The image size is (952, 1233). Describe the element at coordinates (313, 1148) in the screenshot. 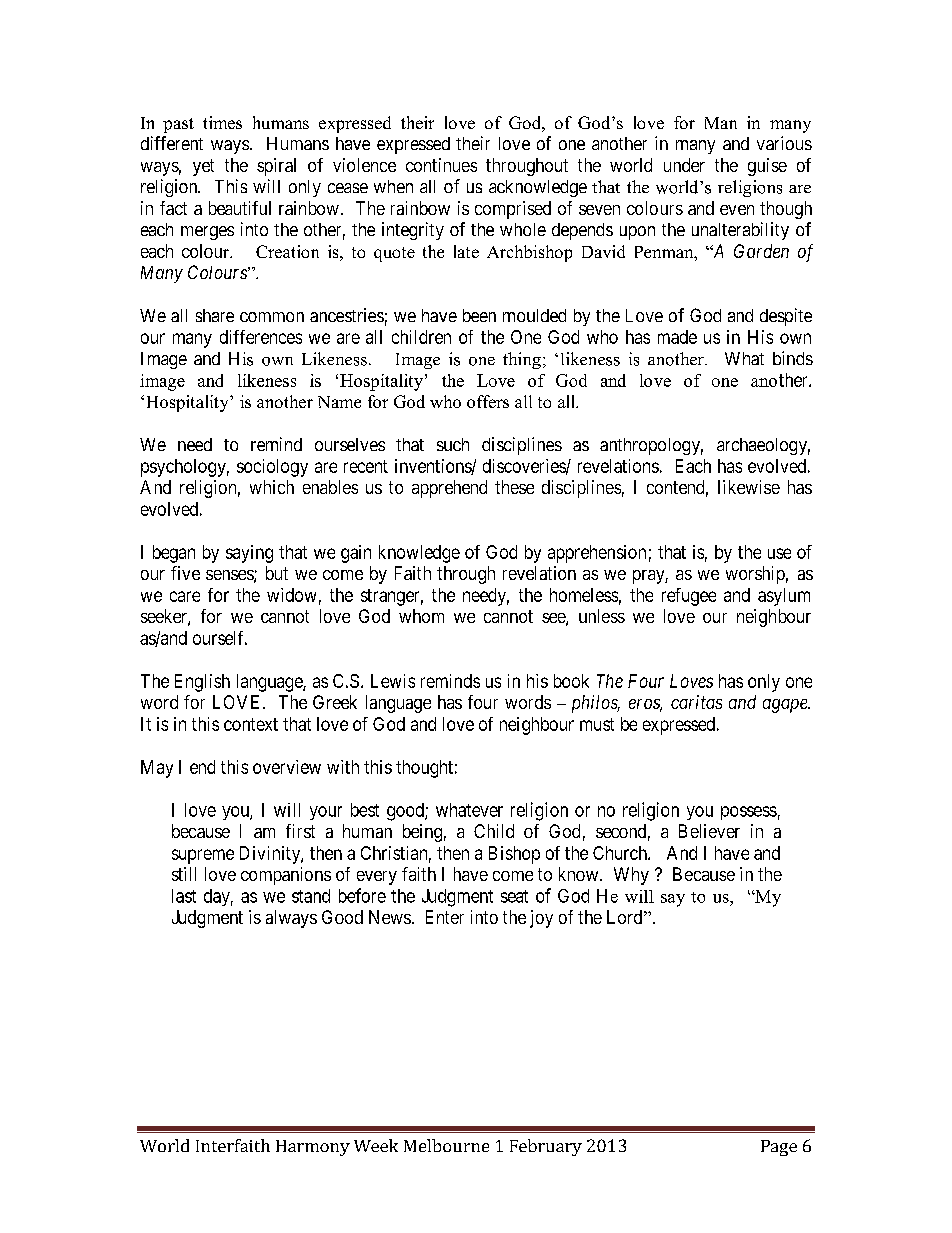

I see `Harmony` at that location.
